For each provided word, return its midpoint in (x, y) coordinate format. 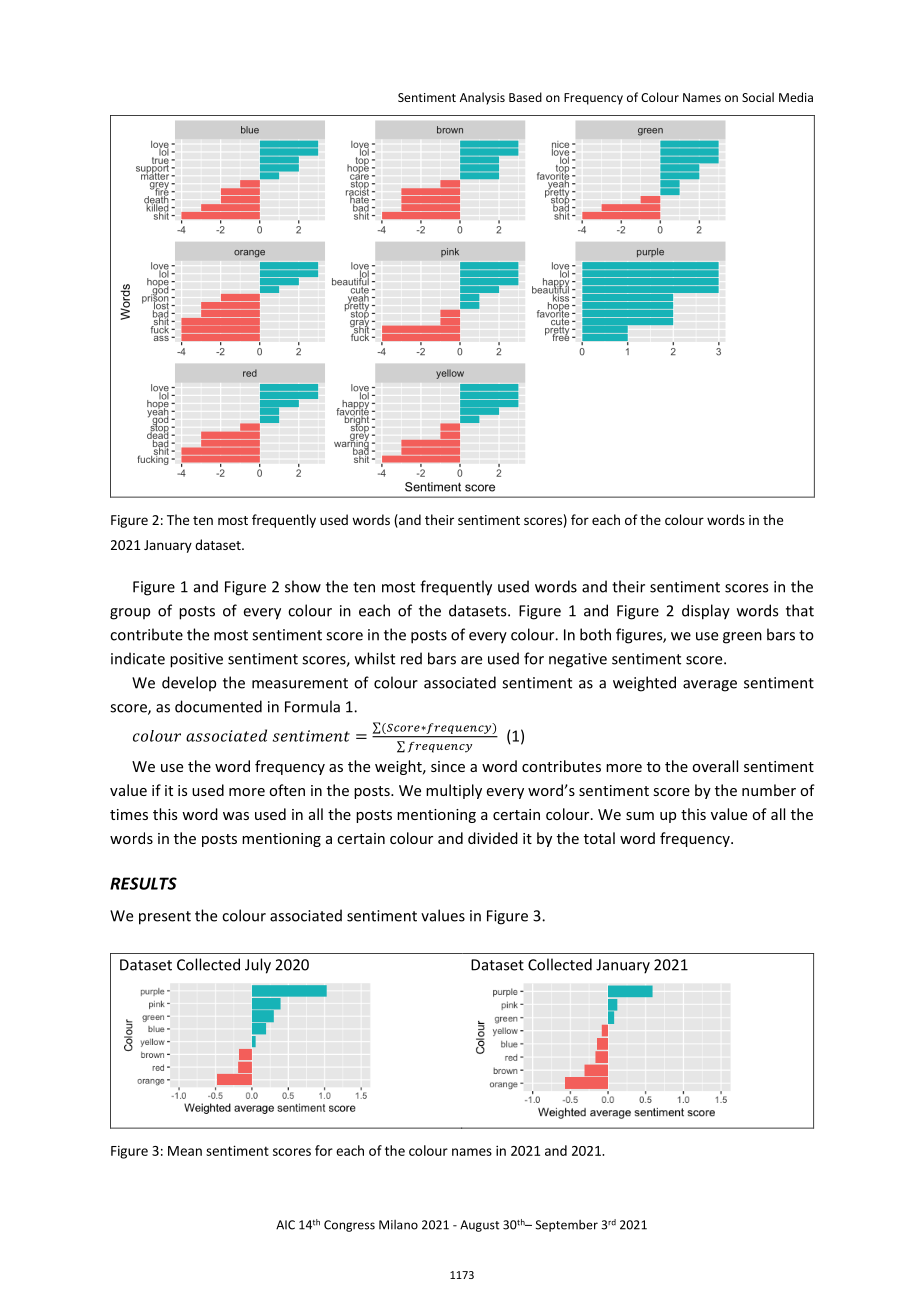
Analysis (482, 98)
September (567, 1226)
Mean (185, 1151)
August (479, 1226)
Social (758, 97)
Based (525, 97)
